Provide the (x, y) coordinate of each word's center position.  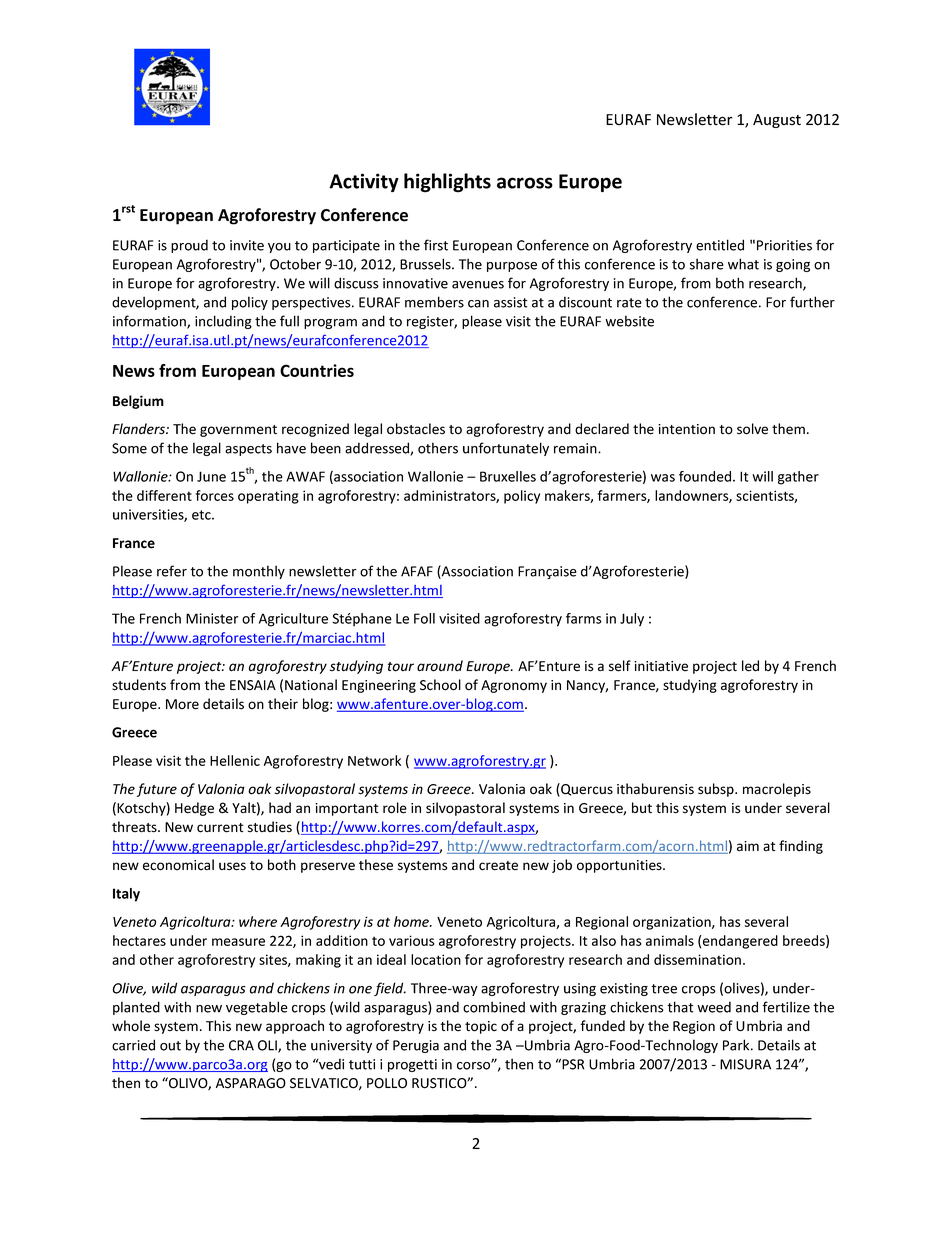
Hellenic (235, 760)
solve (752, 429)
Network (374, 760)
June (211, 476)
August (777, 121)
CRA (241, 1045)
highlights (447, 183)
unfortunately (506, 449)
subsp (717, 790)
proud (189, 246)
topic (481, 1027)
